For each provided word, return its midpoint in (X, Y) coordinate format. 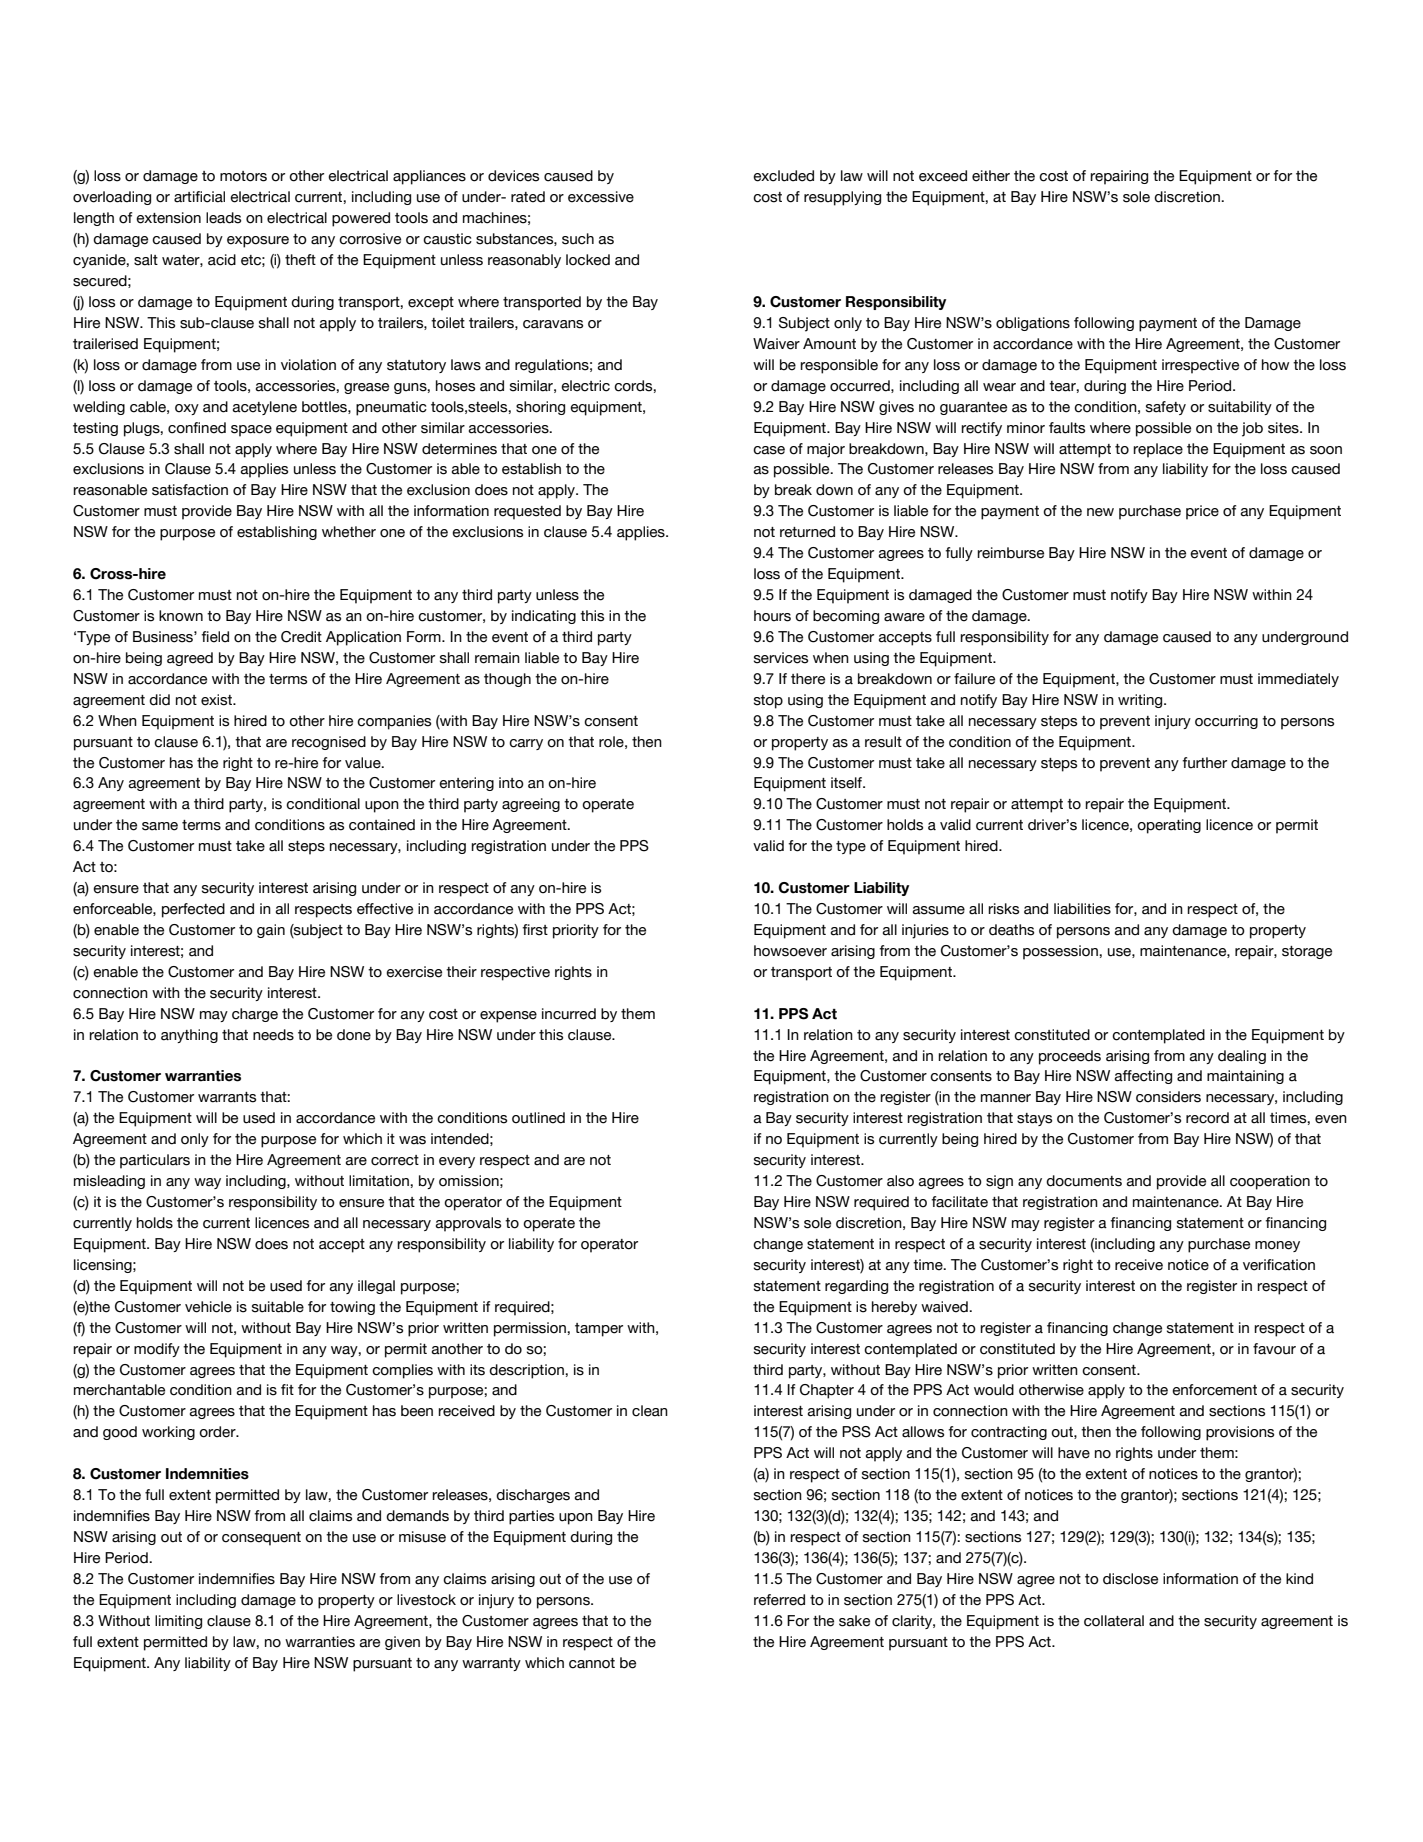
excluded (783, 176)
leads (223, 218)
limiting (178, 1622)
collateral (1114, 1621)
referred (779, 1600)
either (991, 176)
